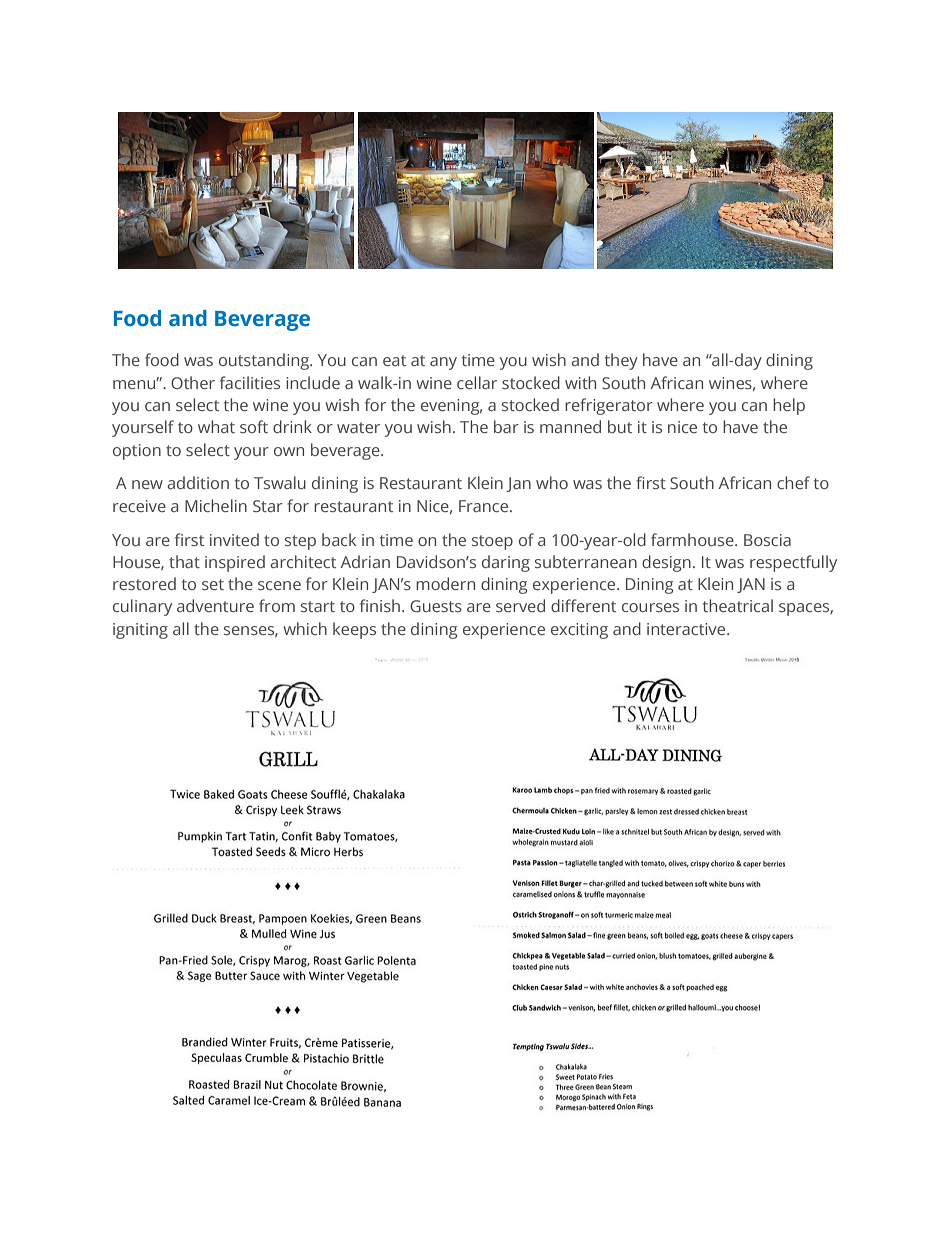 The height and width of the image is (1233, 952). What do you see at coordinates (620, 426) in the image?
I see `but` at bounding box center [620, 426].
